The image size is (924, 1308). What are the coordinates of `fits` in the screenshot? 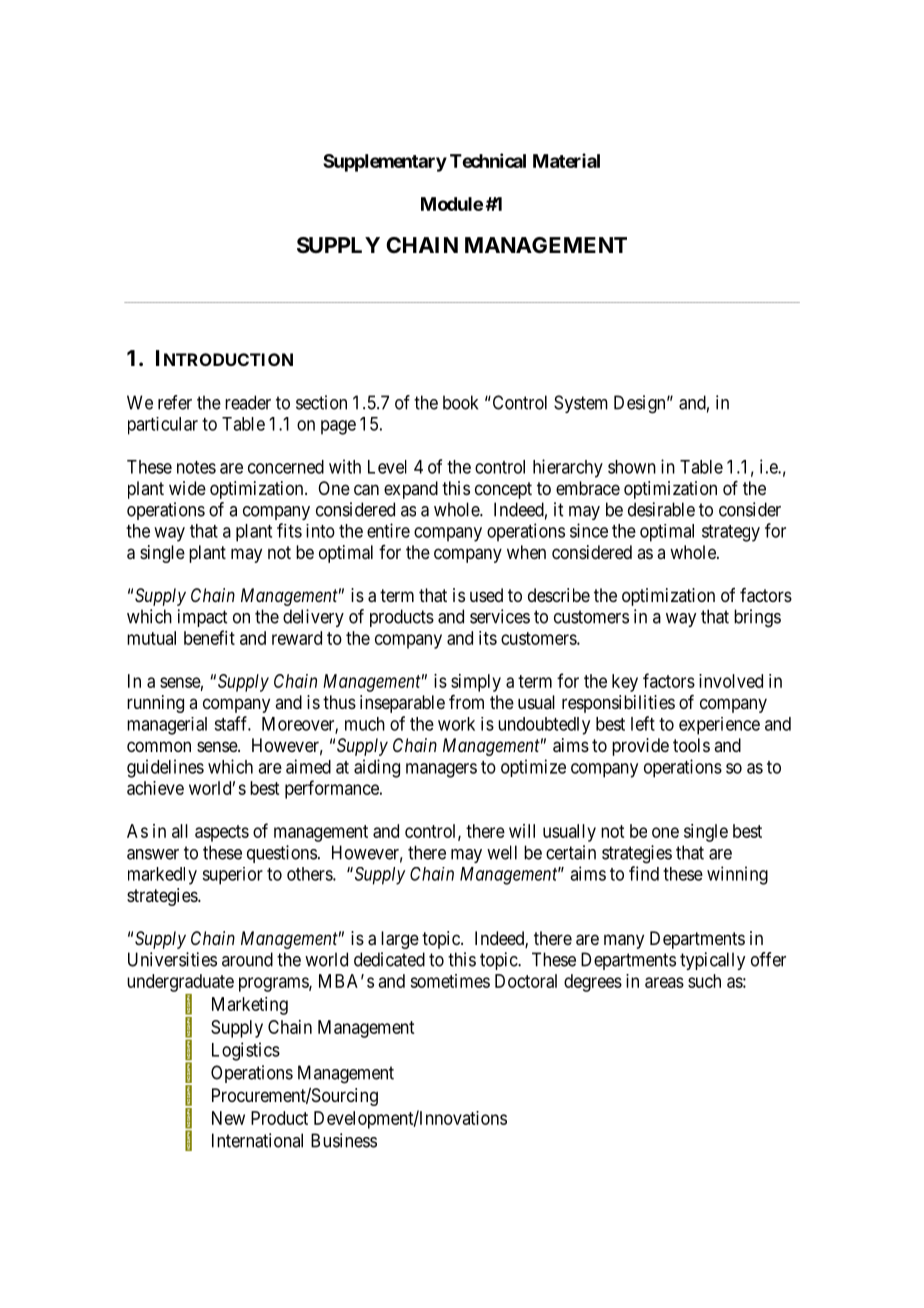 It's located at (289, 530).
